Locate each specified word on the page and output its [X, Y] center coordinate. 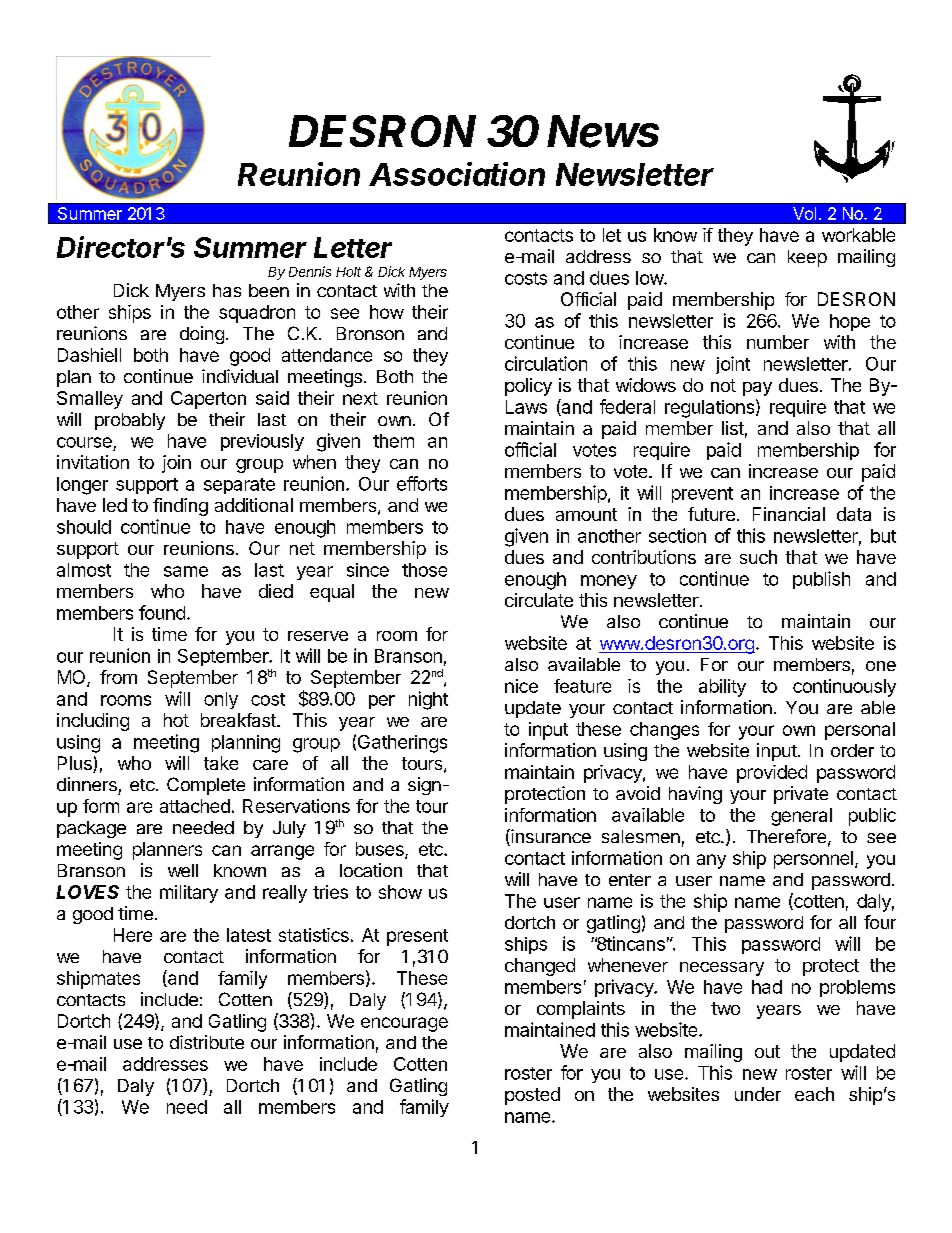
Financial [789, 514]
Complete [206, 786]
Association [457, 174]
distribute [207, 1042]
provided [772, 774]
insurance [550, 837]
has [227, 290]
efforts [422, 483]
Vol [804, 213]
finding [180, 507]
